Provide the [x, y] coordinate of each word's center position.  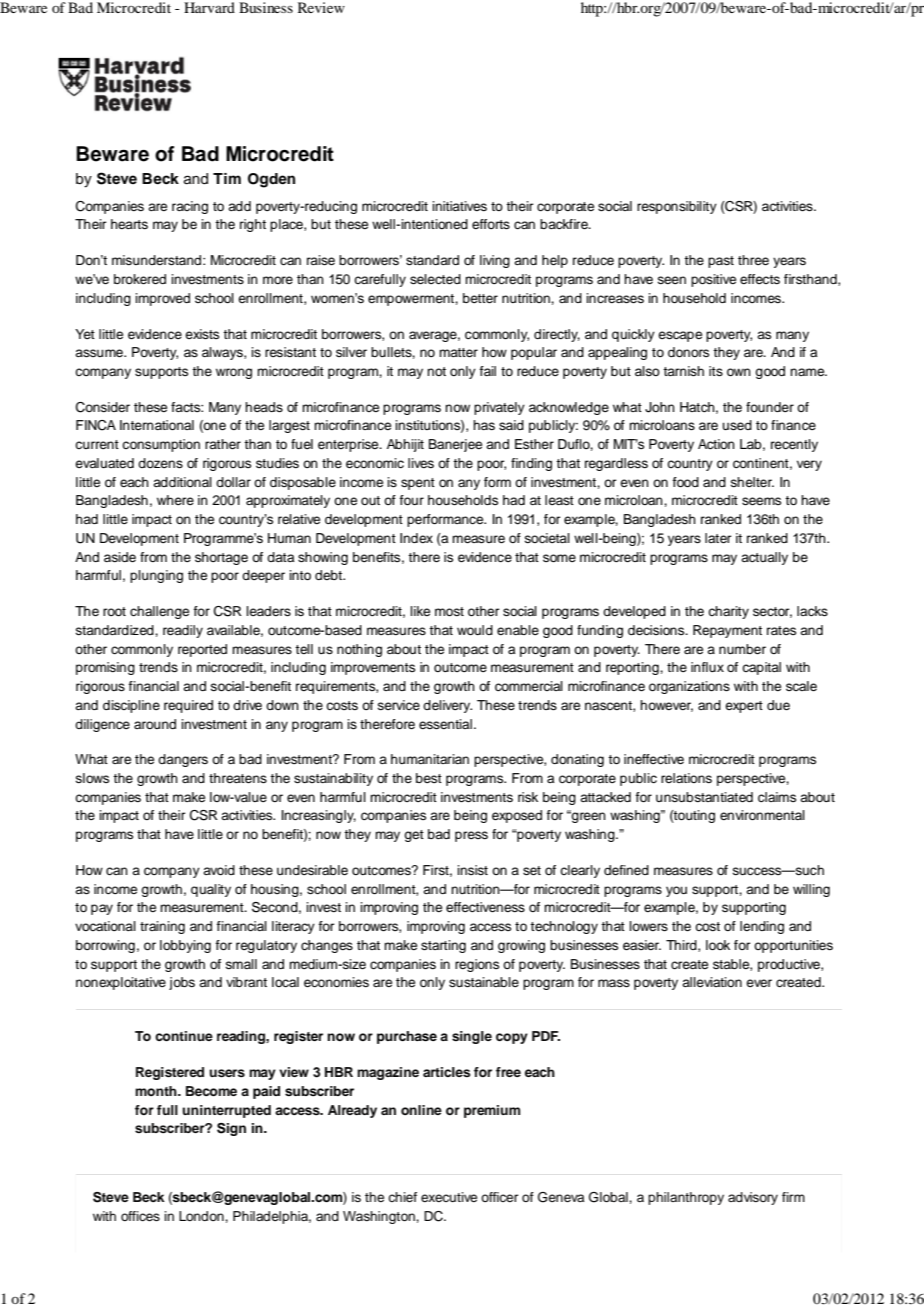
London [202, 1216]
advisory [753, 1198]
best [429, 778]
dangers [183, 760]
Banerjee [455, 445]
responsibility [677, 207]
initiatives [459, 206]
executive [449, 1197]
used [737, 425]
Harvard [209, 7]
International [157, 425]
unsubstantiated [704, 797]
